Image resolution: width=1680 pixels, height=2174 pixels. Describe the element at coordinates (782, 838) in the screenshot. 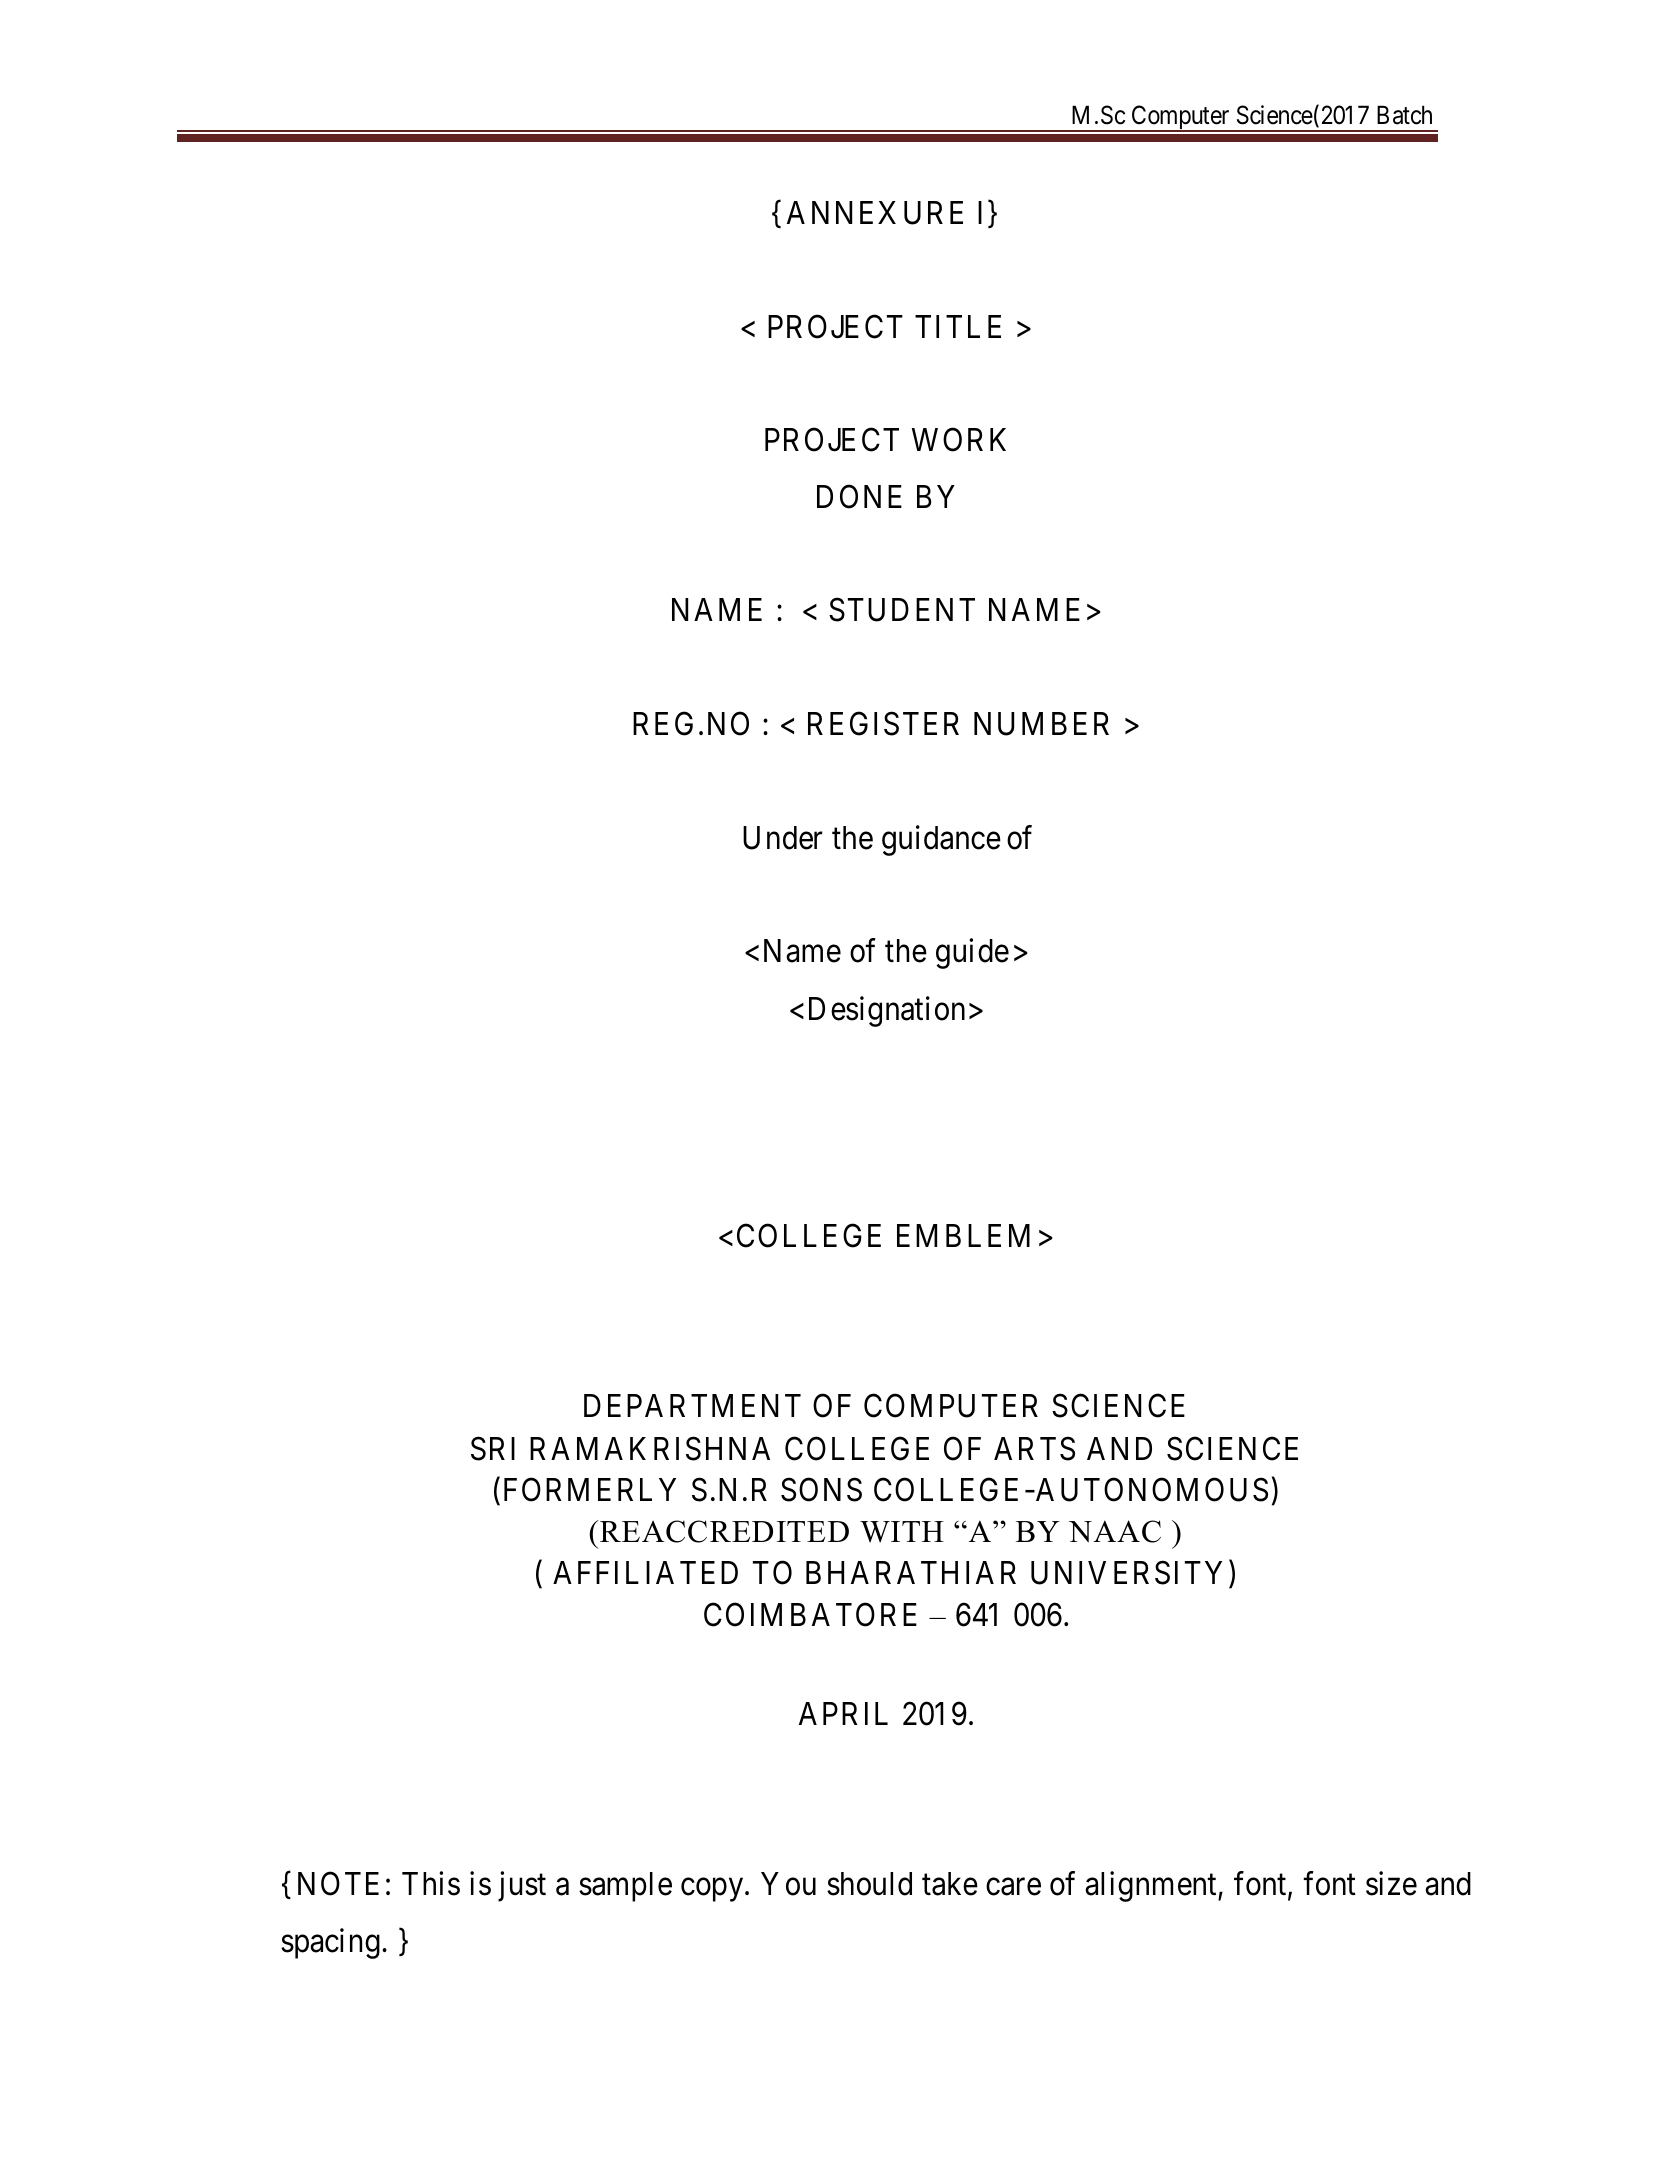

I see `Under` at that location.
